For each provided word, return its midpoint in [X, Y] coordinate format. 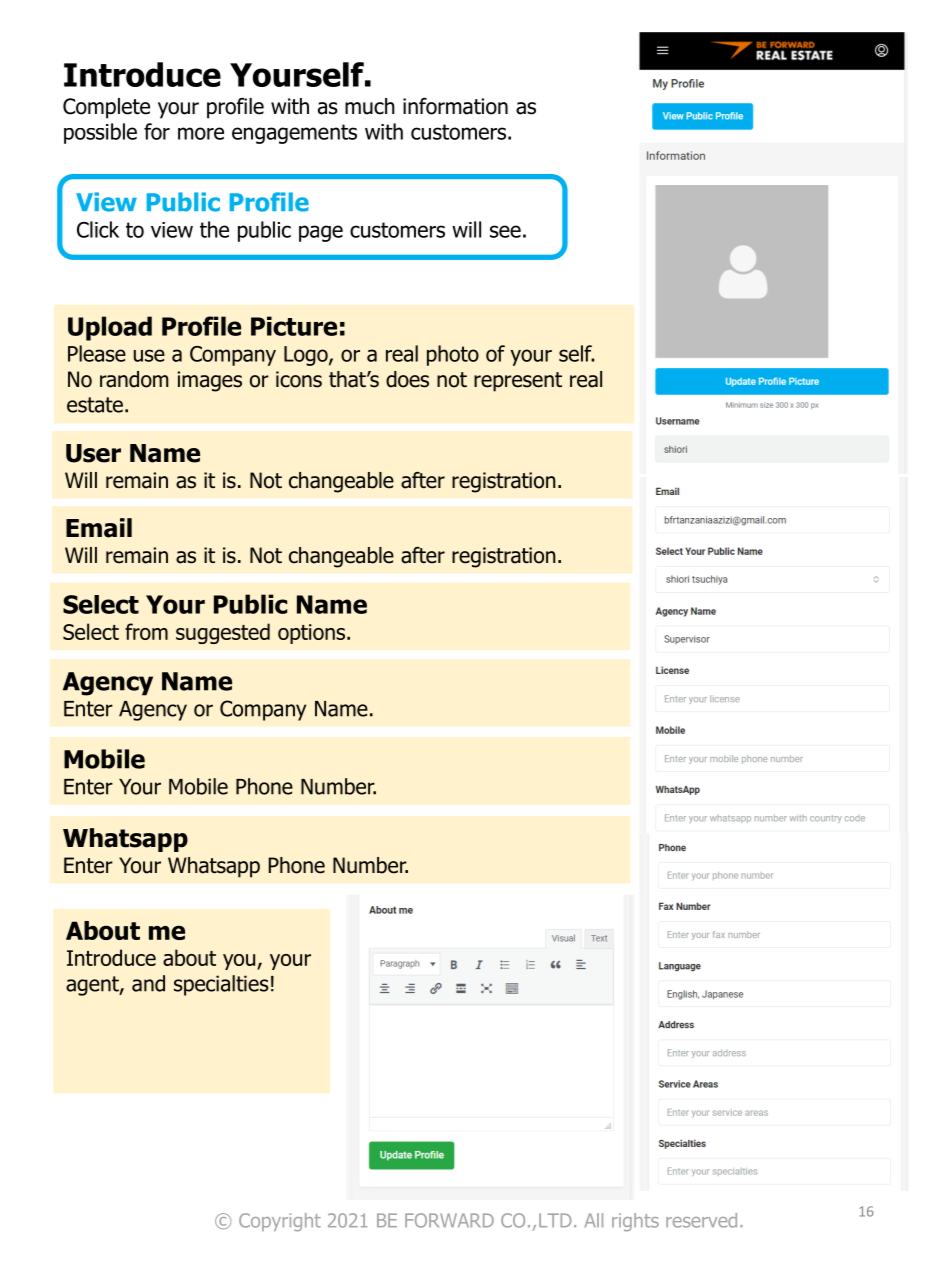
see [505, 231]
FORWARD [449, 1220]
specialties [221, 985]
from [146, 631]
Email [99, 528]
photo [453, 355]
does [407, 379]
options [313, 634]
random [134, 379]
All [594, 1220]
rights [635, 1222]
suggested [223, 633]
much [370, 106]
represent [518, 382]
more [201, 133]
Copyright [280, 1222]
